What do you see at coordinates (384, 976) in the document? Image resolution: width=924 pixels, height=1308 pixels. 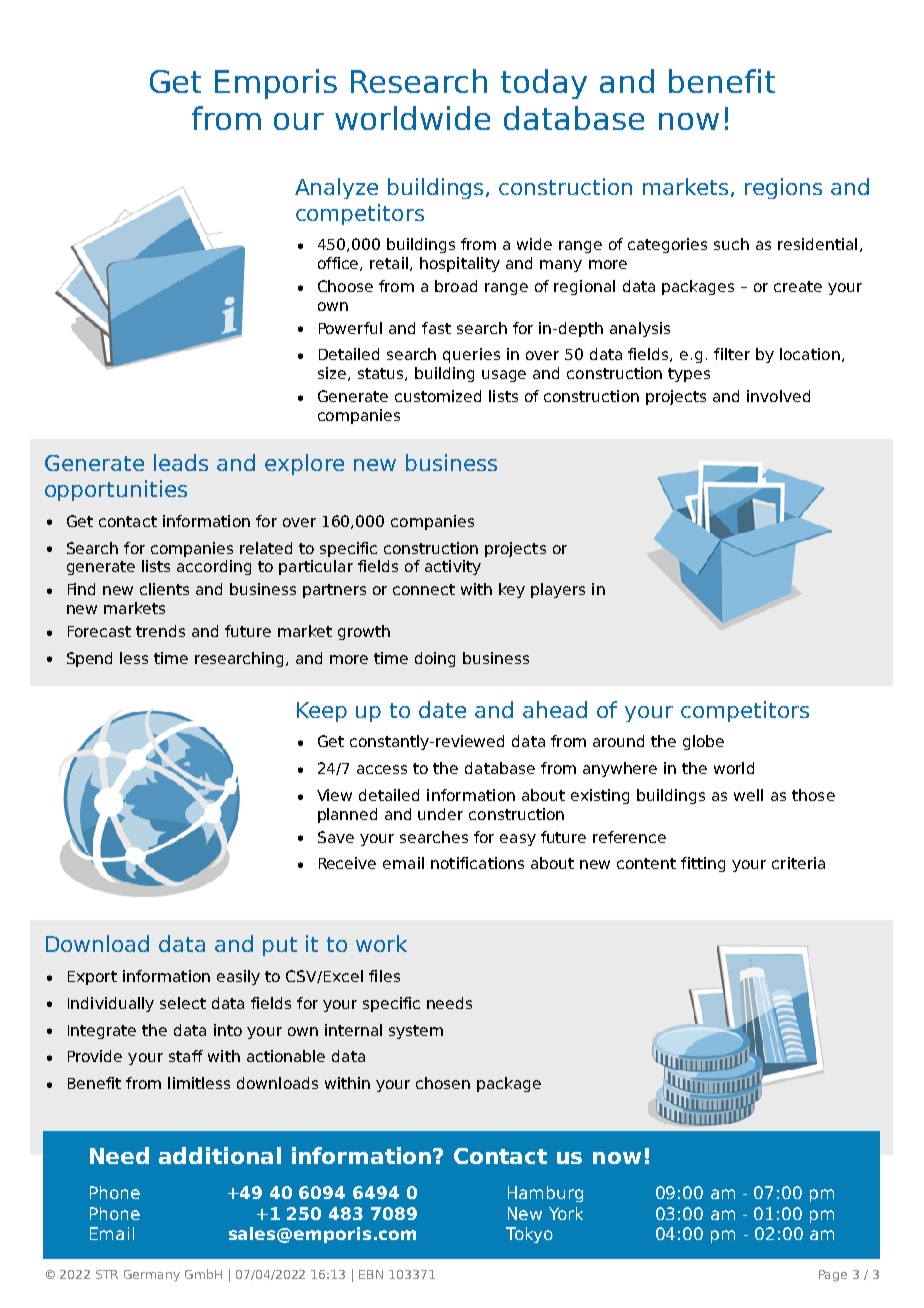 I see `files` at bounding box center [384, 976].
